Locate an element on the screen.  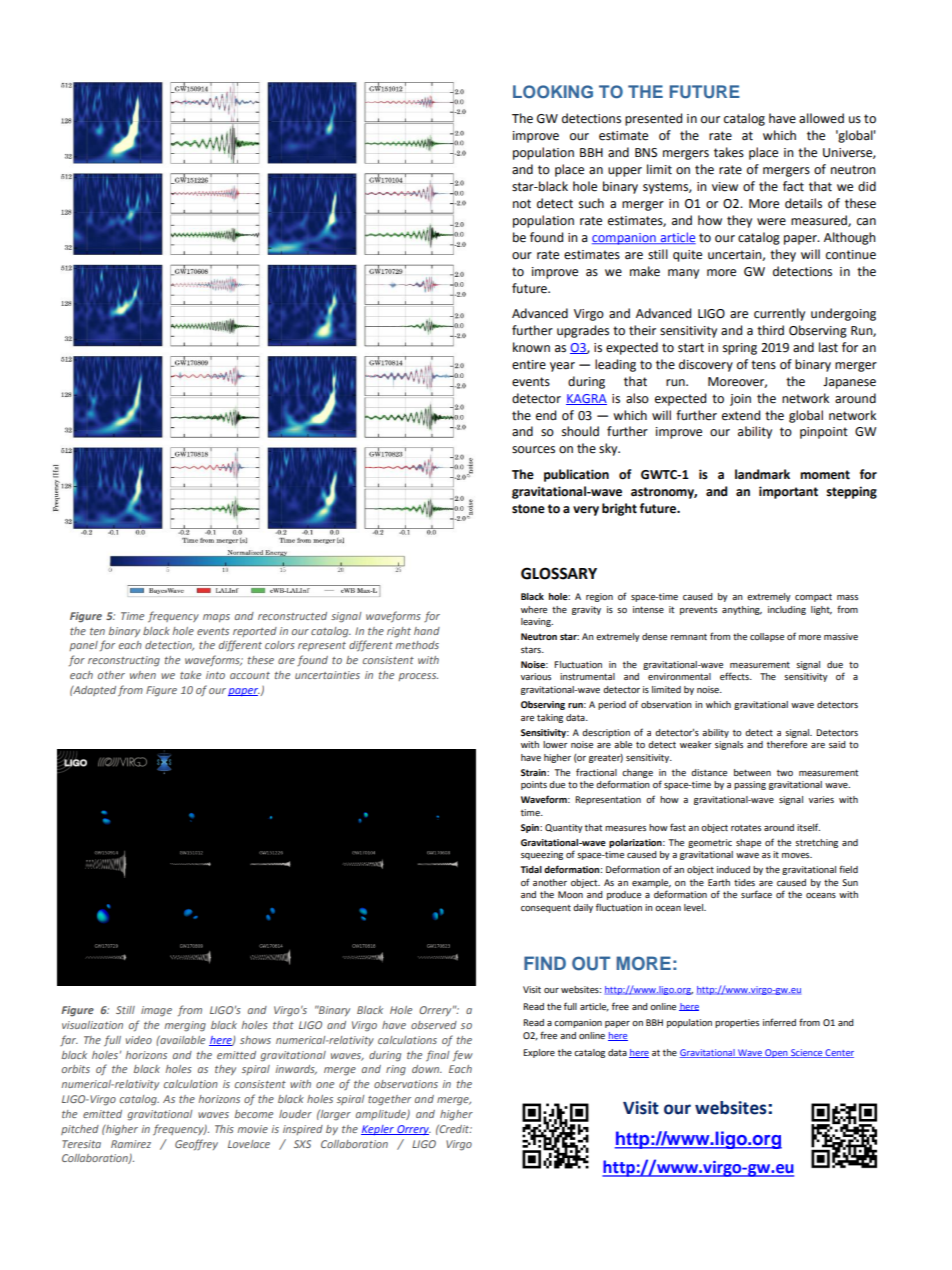
LOOKING is located at coordinates (553, 92).
